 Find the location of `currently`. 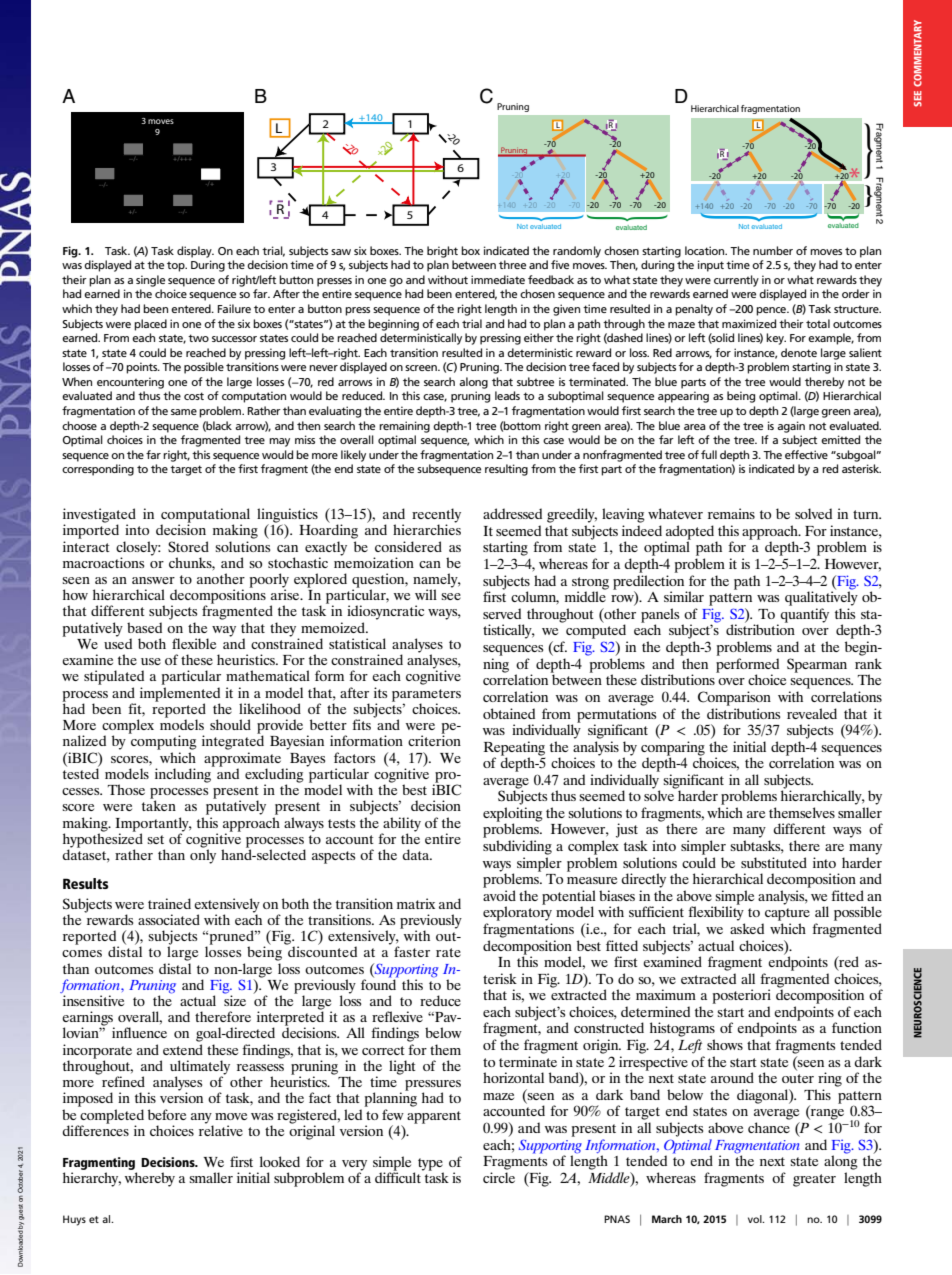

currently is located at coordinates (736, 281).
